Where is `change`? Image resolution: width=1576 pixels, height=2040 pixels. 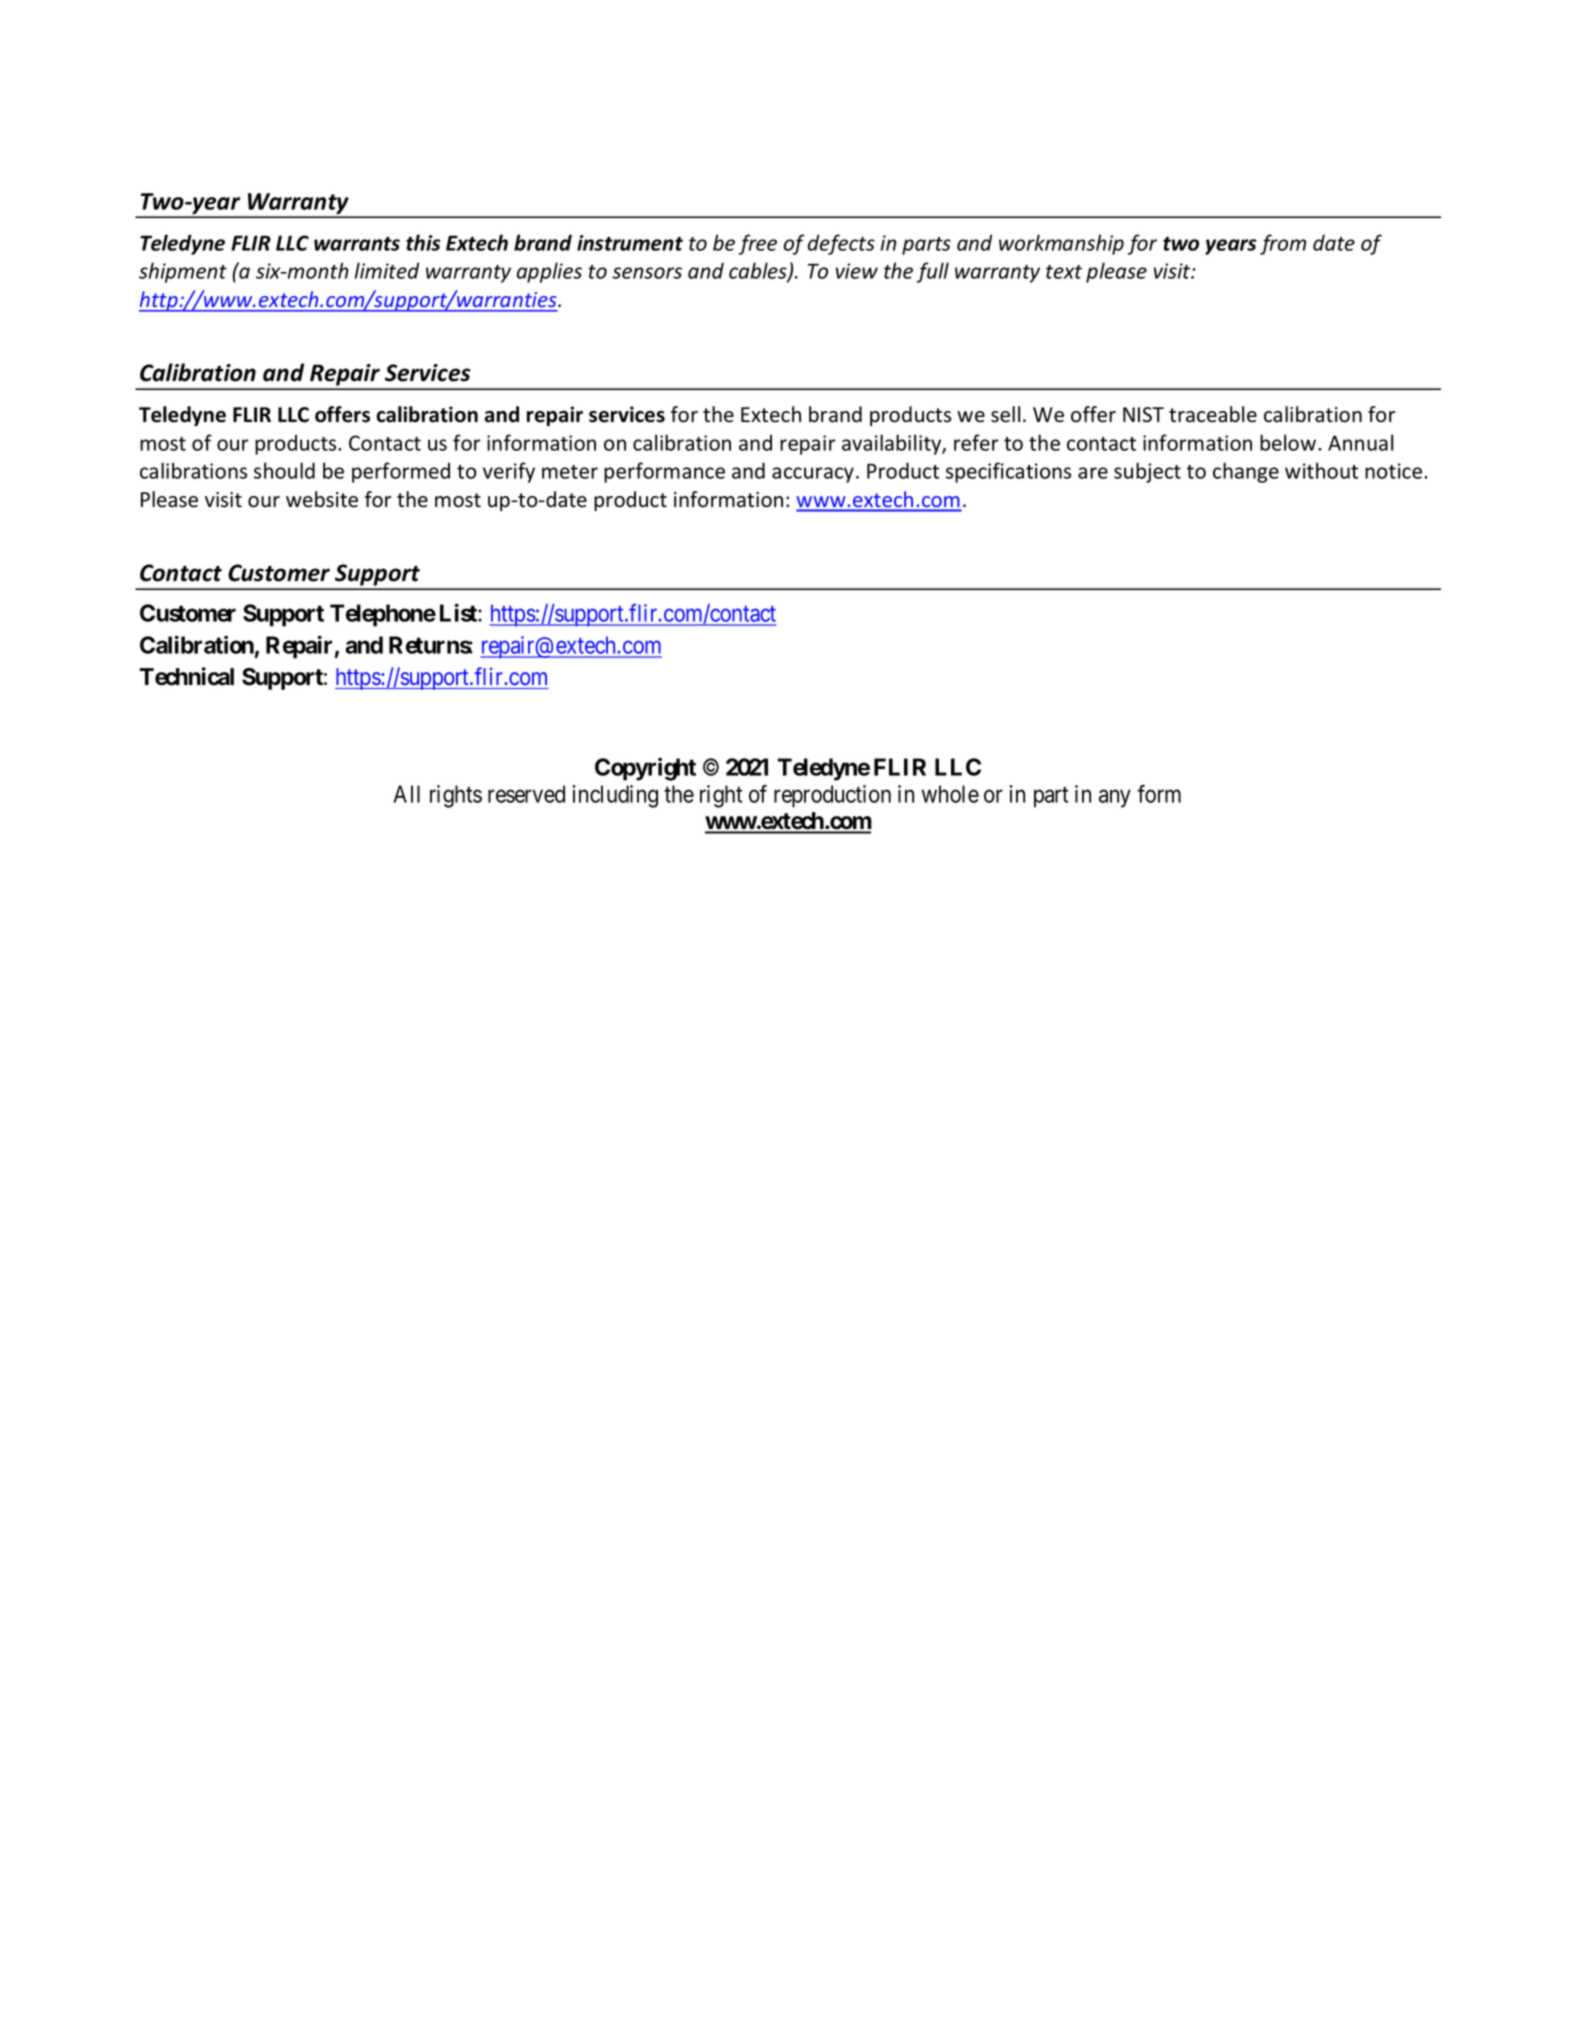
change is located at coordinates (1246, 472).
